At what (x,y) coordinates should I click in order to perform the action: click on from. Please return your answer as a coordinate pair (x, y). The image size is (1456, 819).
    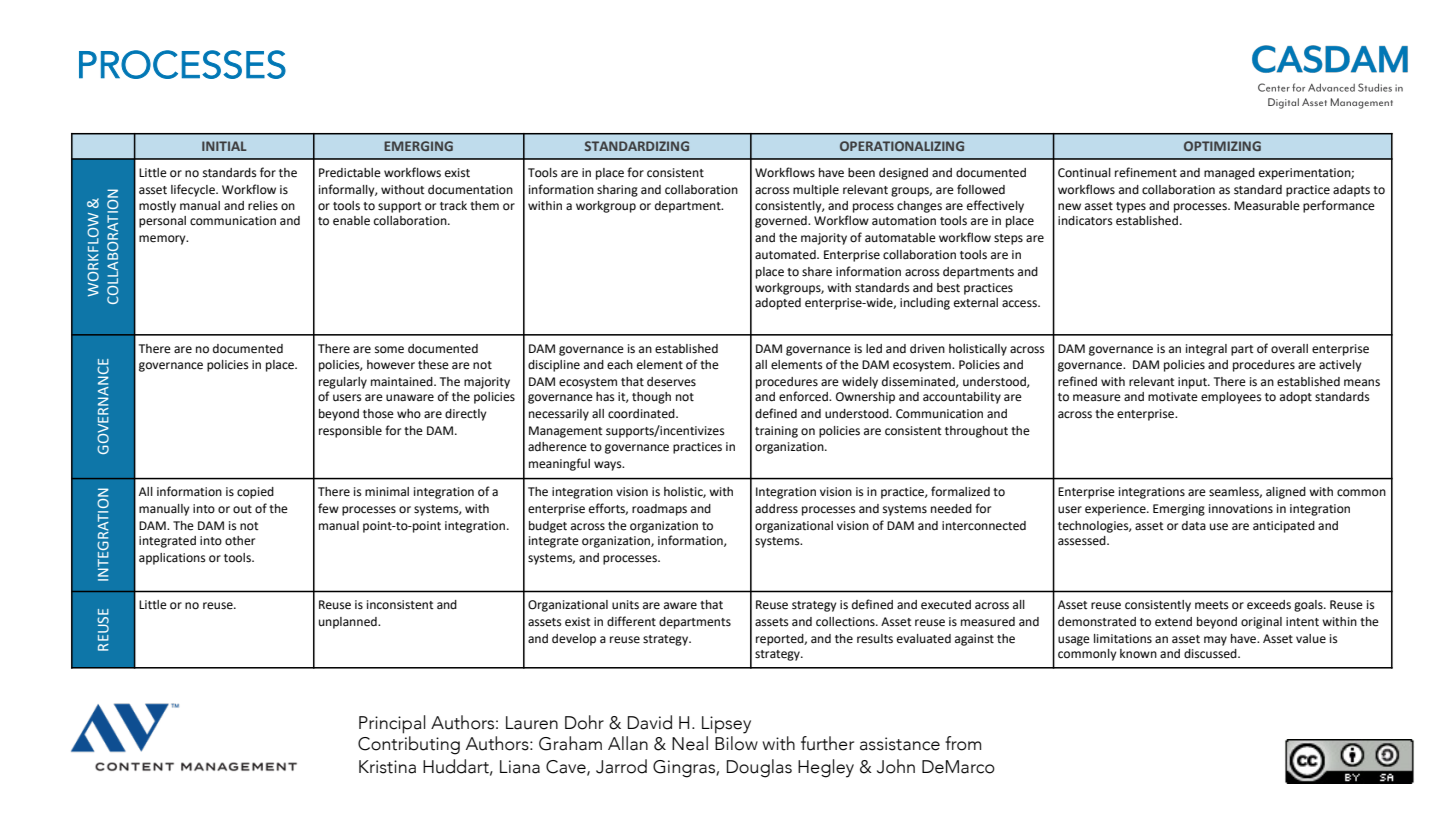
    Looking at the image, I should click on (963, 743).
